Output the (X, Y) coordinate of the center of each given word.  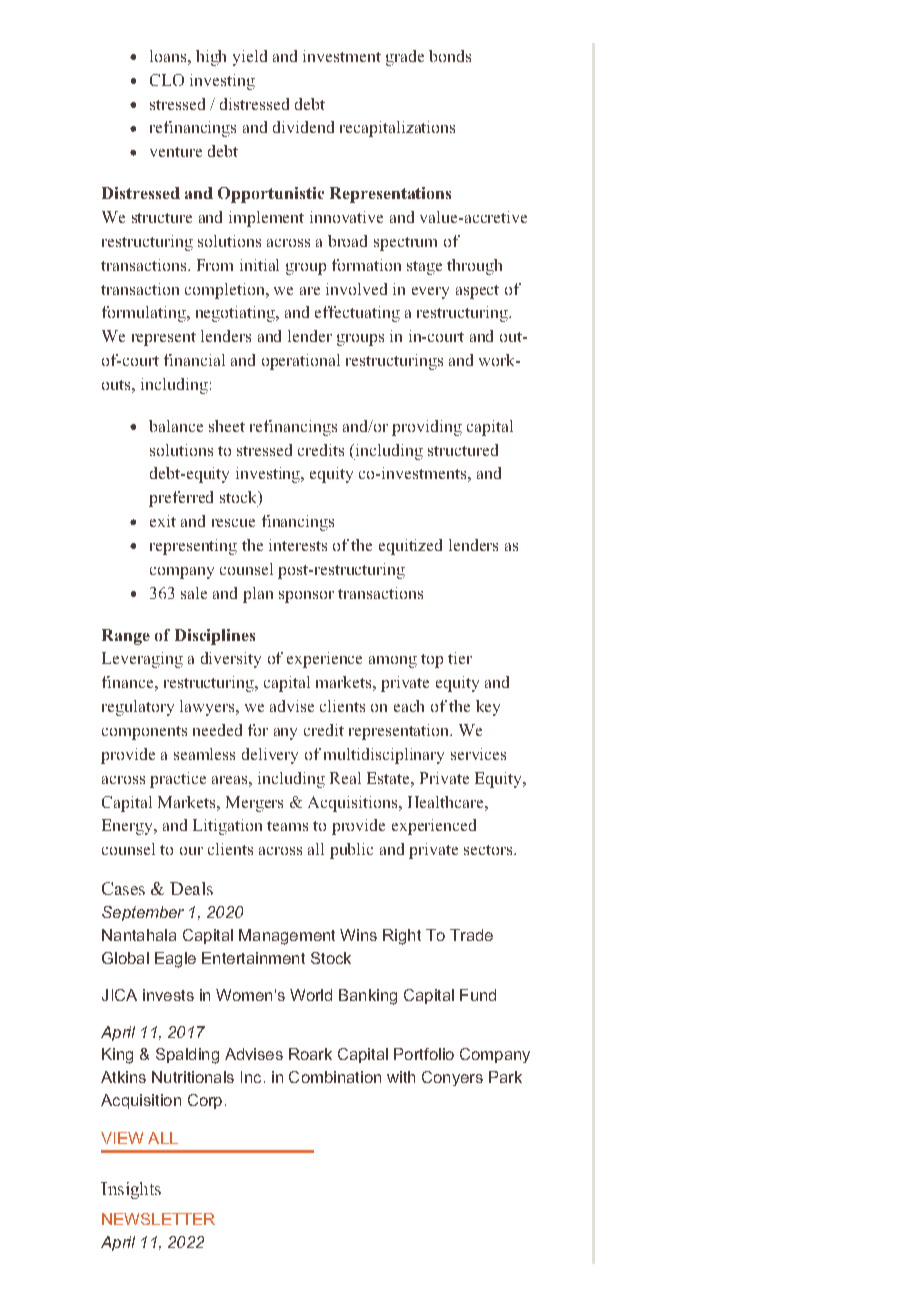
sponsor (306, 597)
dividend (303, 127)
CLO (167, 80)
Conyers (452, 1078)
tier (460, 658)
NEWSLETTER (158, 1219)
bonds (450, 56)
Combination (335, 1077)
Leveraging (142, 660)
